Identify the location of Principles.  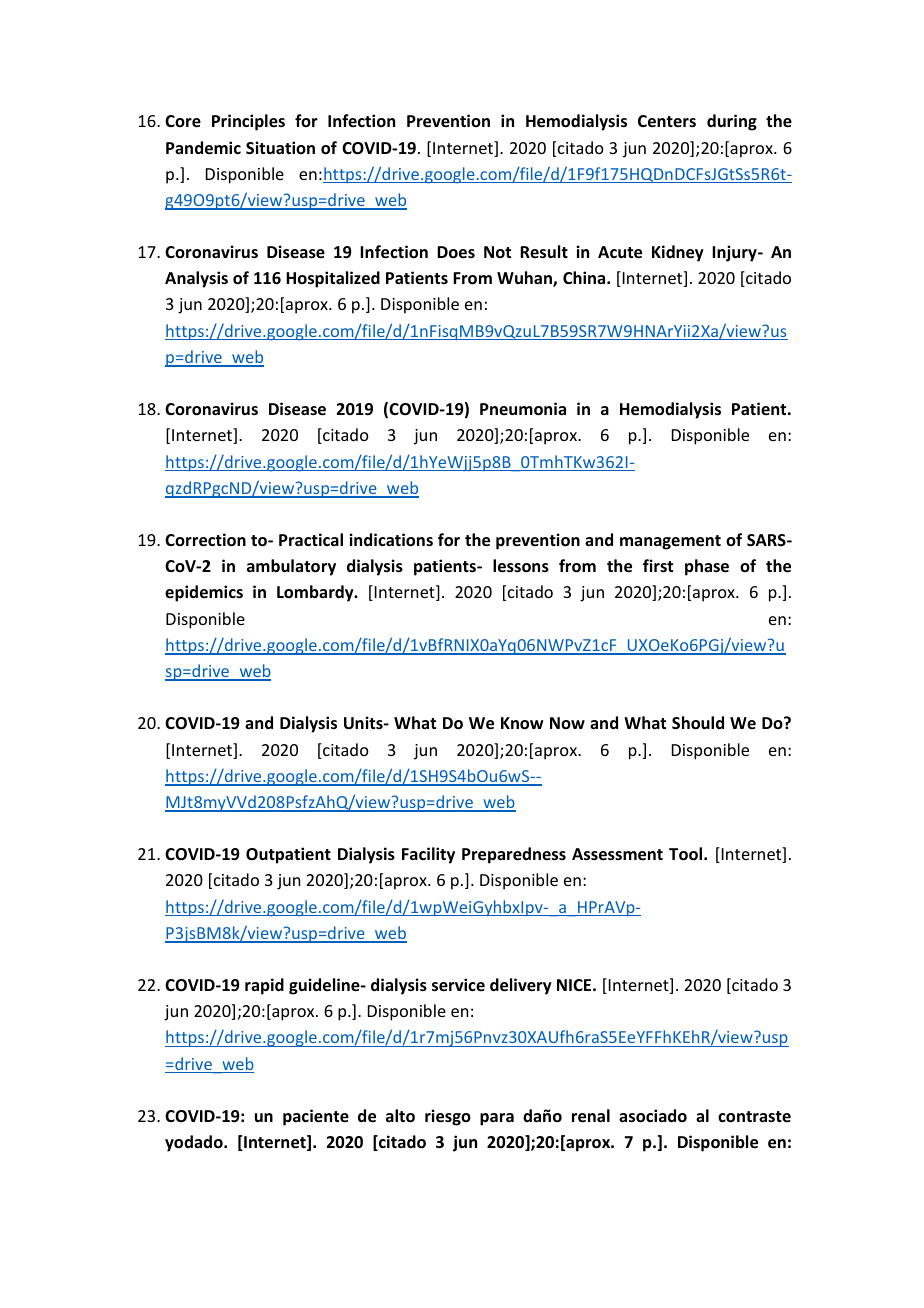
(248, 122).
